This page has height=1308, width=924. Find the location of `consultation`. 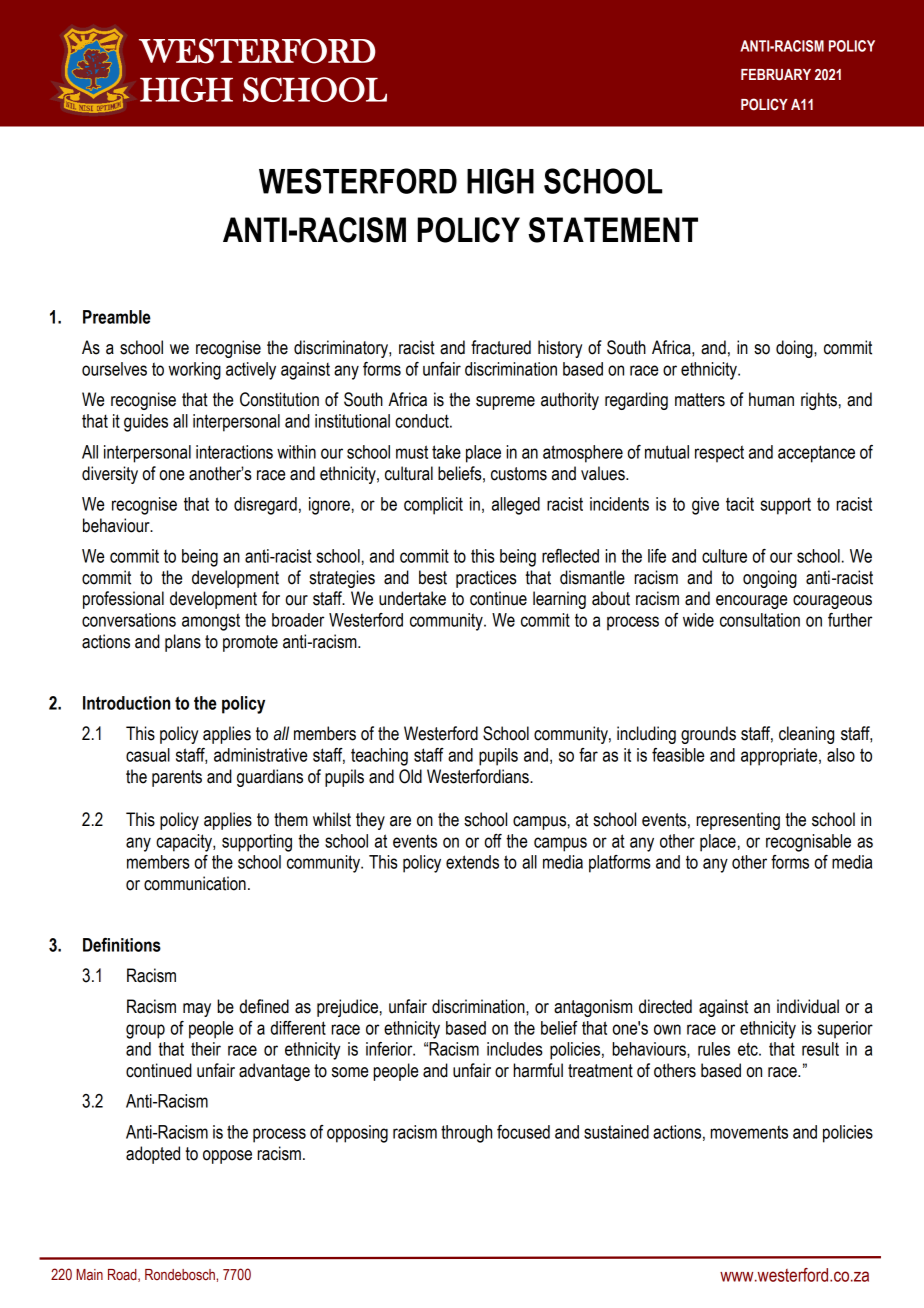

consultation is located at coordinates (760, 620).
